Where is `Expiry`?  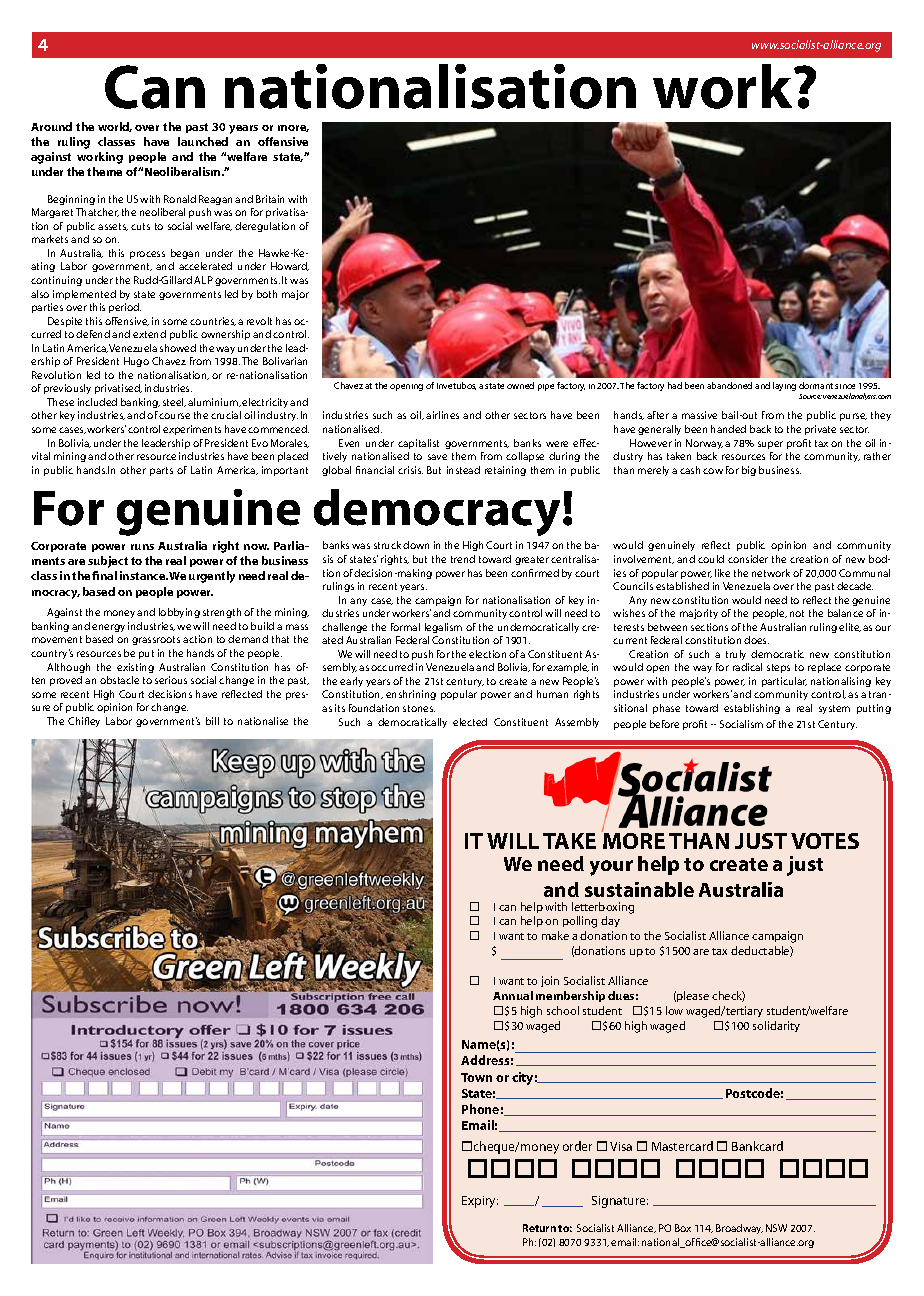 Expiry is located at coordinates (480, 1202).
